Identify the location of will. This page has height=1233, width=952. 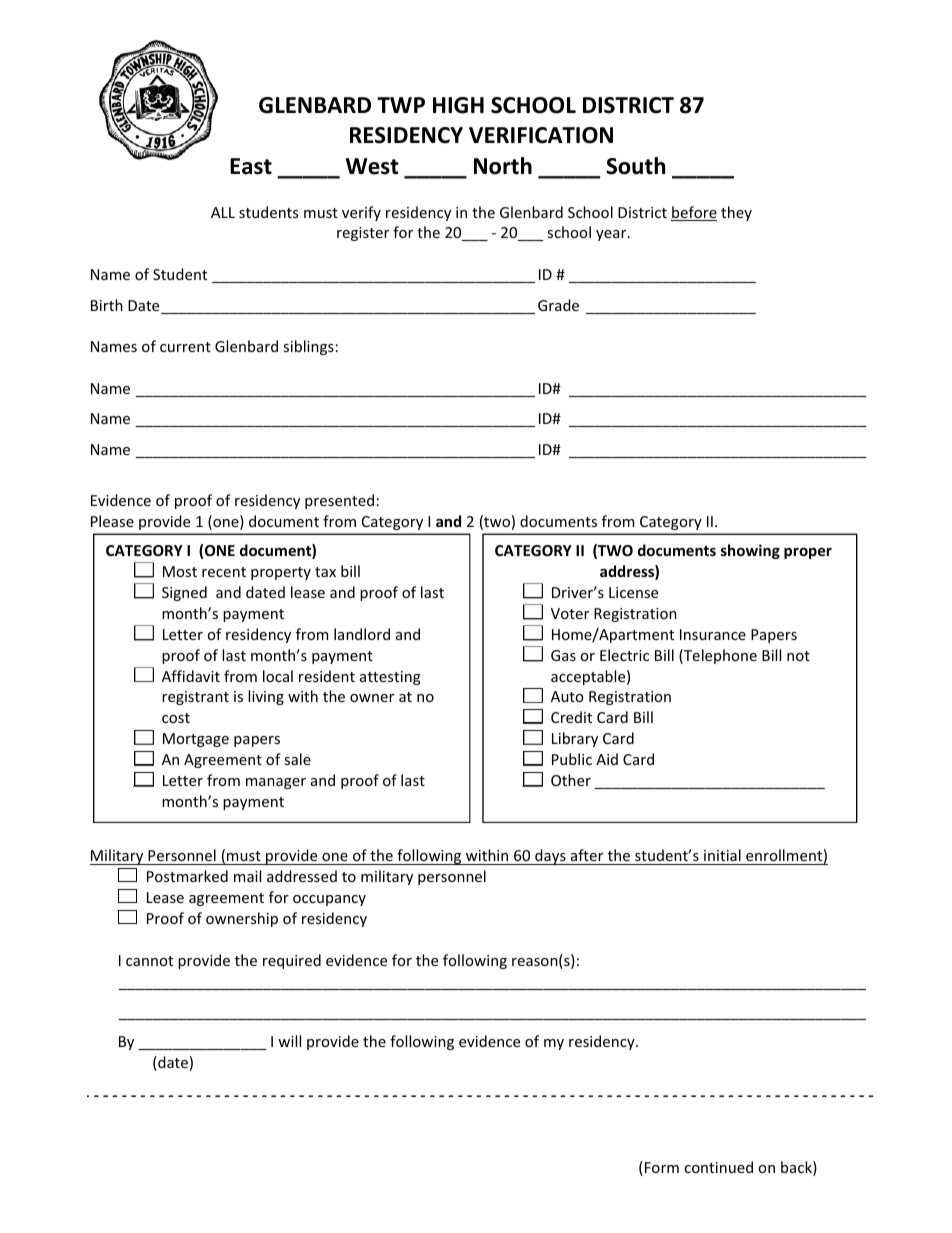
(289, 1041).
